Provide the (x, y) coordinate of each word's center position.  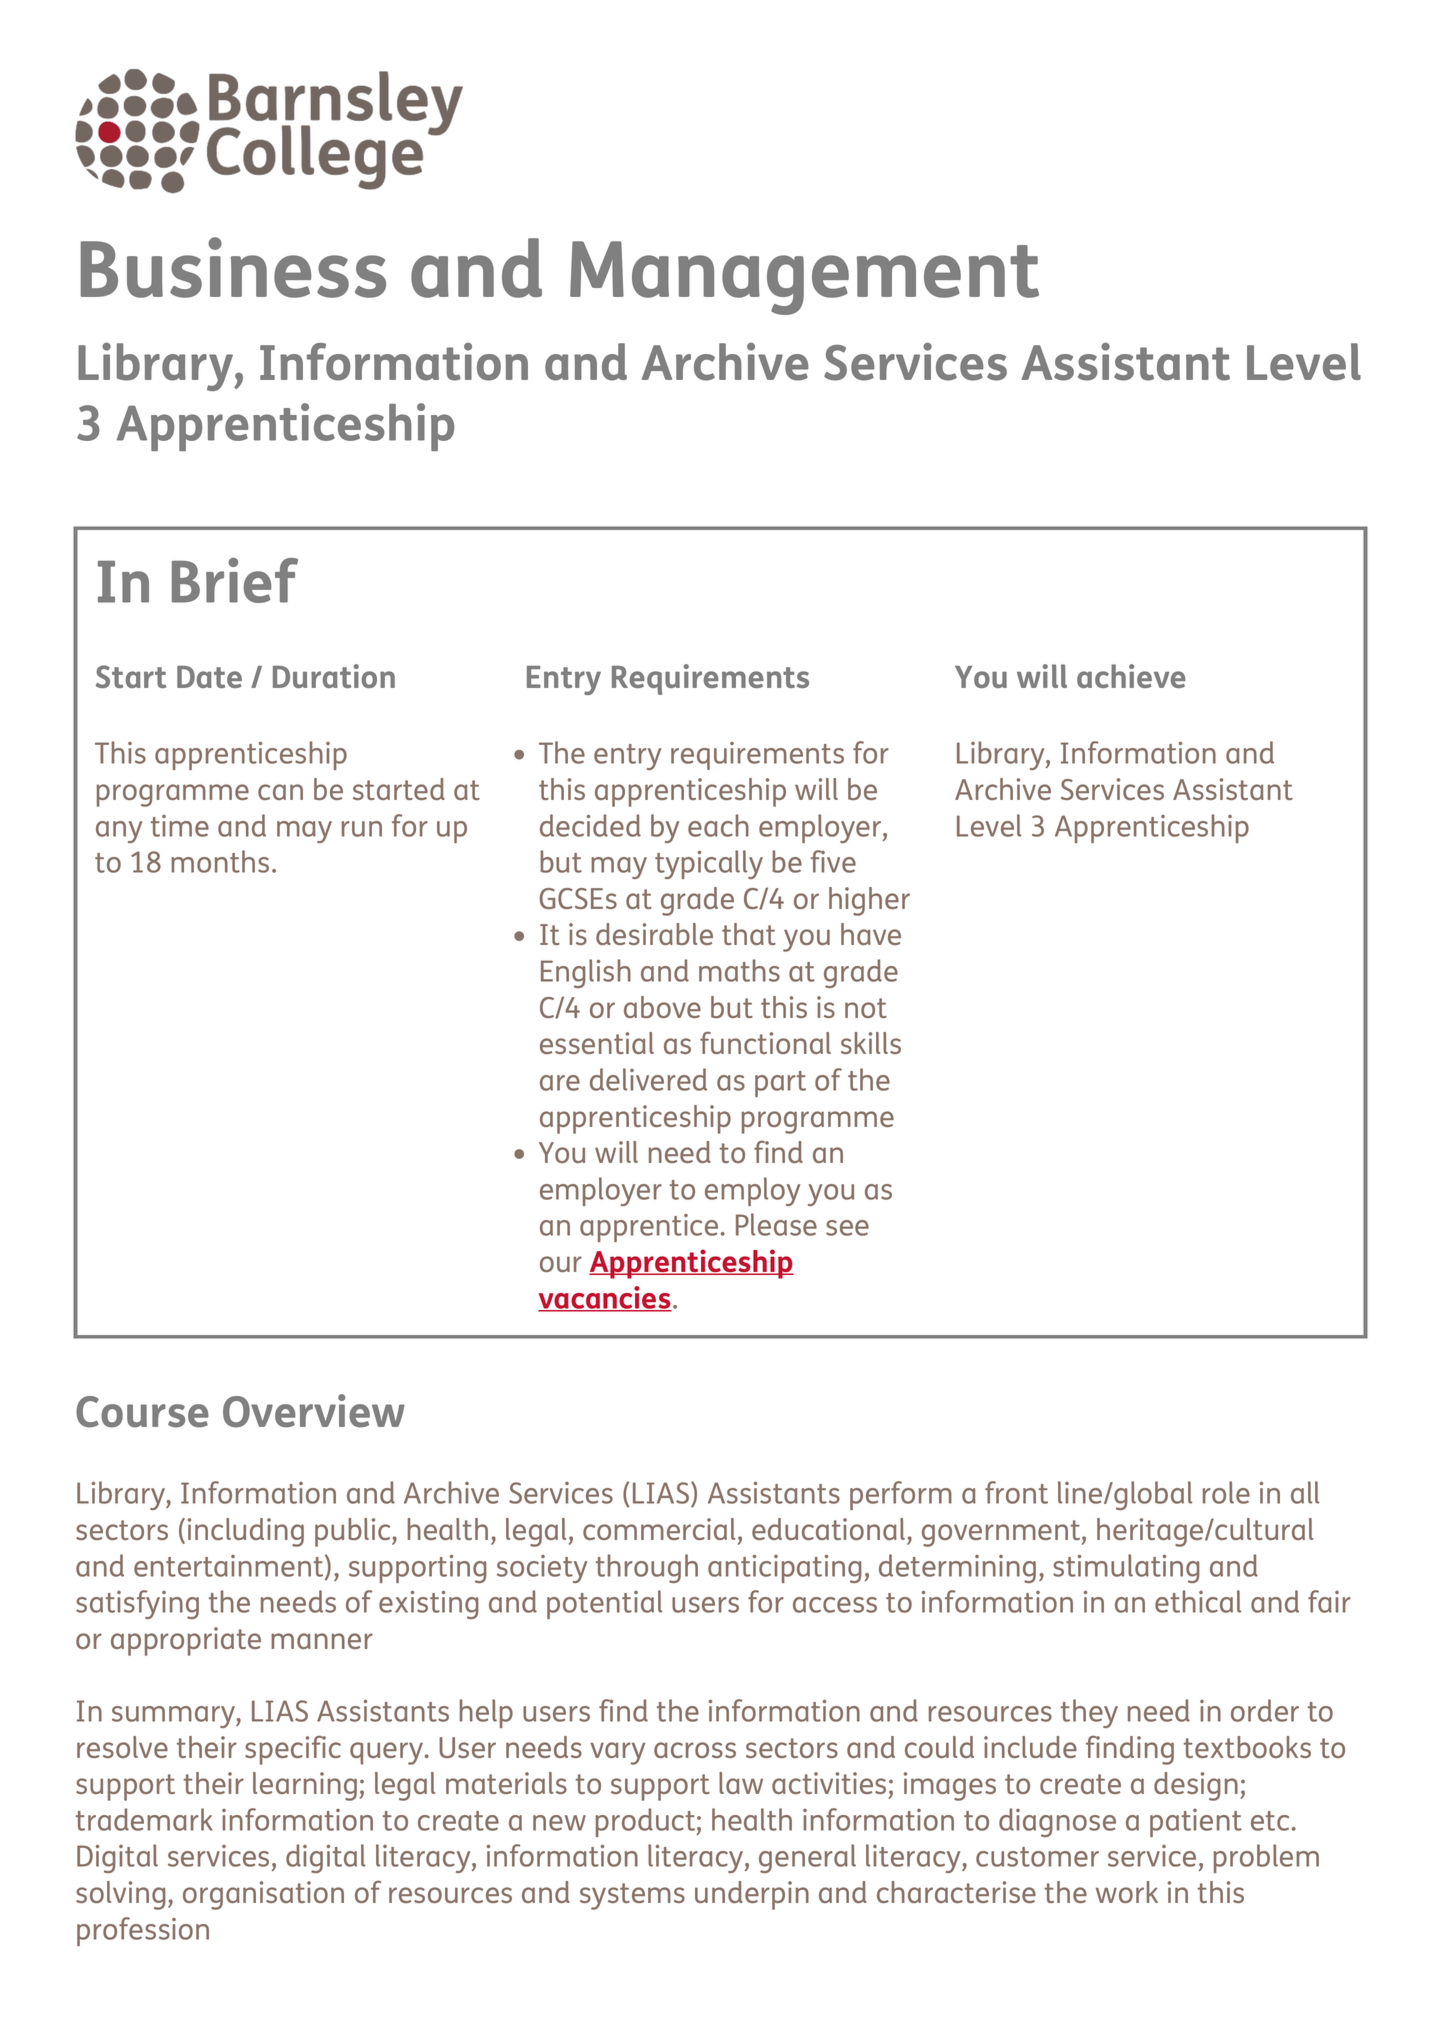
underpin (752, 1895)
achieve (1131, 676)
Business (233, 267)
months (220, 861)
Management (804, 278)
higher (869, 901)
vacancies (605, 1298)
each (718, 825)
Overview (314, 1411)
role (1226, 1492)
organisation (263, 1895)
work (1127, 1892)
